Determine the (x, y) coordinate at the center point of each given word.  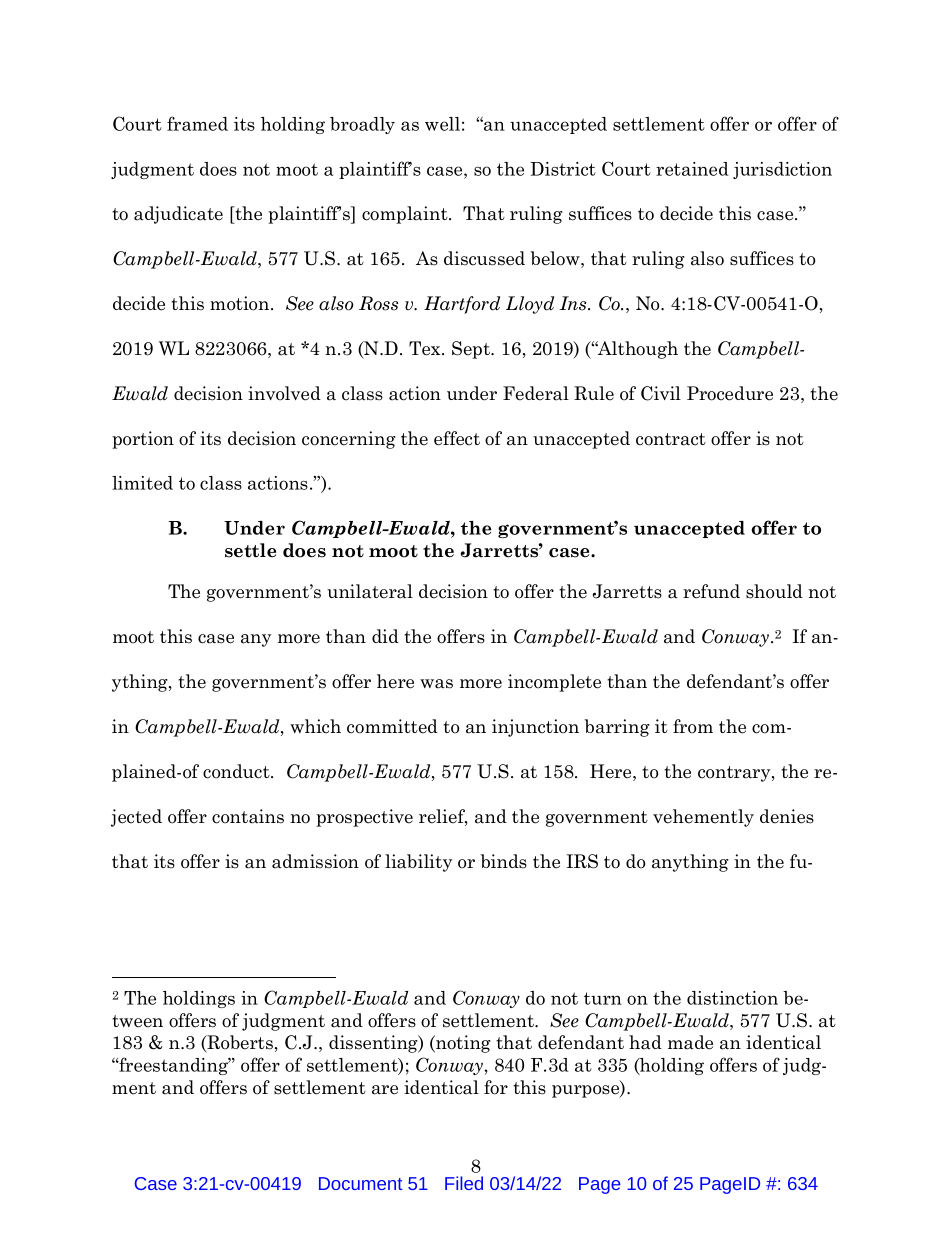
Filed (464, 1183)
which (315, 726)
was (436, 684)
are (385, 1090)
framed (197, 123)
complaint (406, 215)
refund (711, 591)
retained (692, 169)
